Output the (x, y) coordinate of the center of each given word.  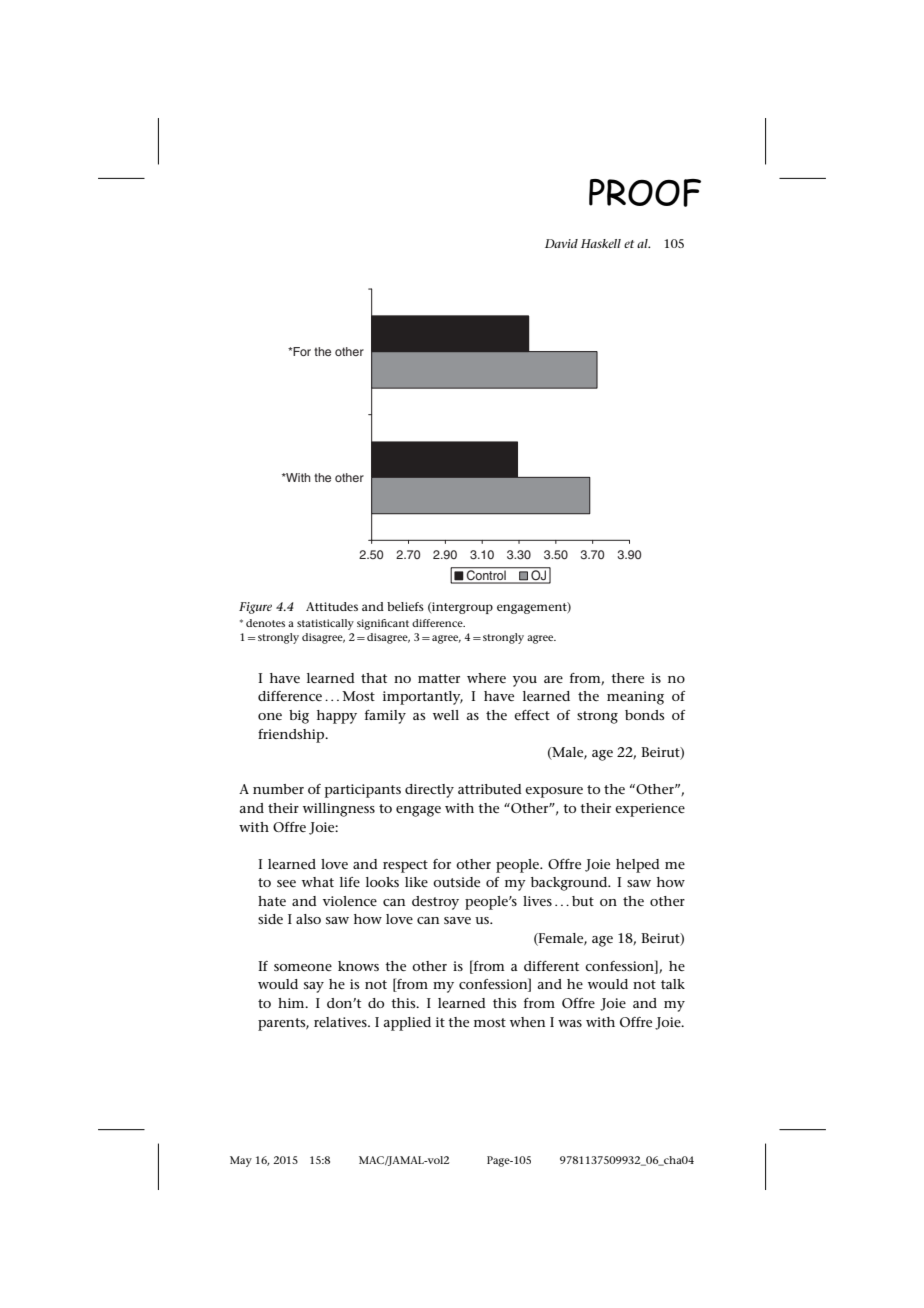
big (299, 717)
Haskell (601, 243)
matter (439, 678)
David (561, 243)
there (627, 678)
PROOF (645, 193)
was (570, 1023)
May (241, 1161)
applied (407, 1024)
